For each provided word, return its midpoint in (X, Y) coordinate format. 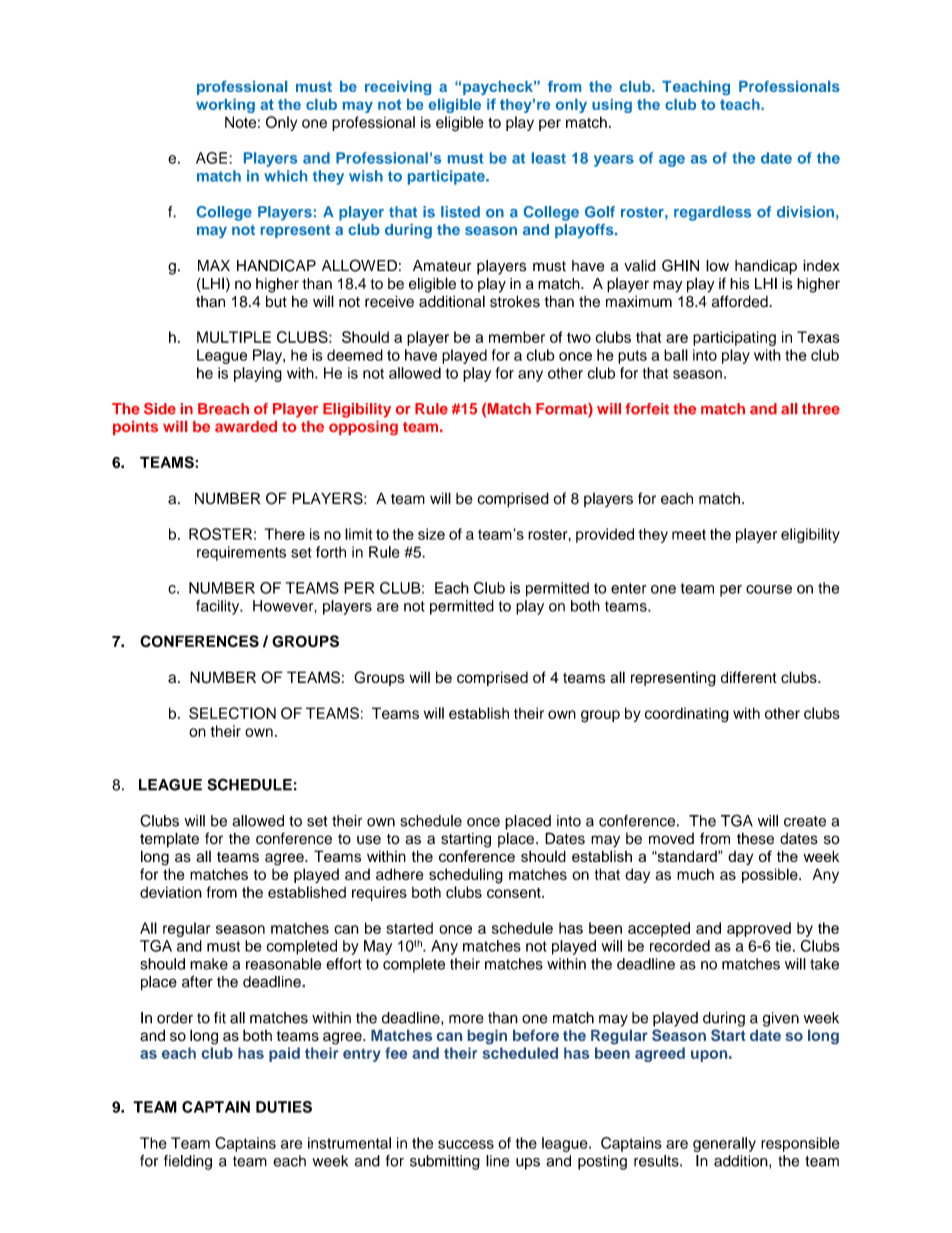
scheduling (466, 876)
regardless (712, 213)
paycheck (499, 88)
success (466, 1144)
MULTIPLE (234, 337)
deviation (171, 892)
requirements (241, 553)
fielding (188, 1162)
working (225, 106)
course (769, 589)
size (431, 534)
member (517, 337)
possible (771, 875)
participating (734, 338)
